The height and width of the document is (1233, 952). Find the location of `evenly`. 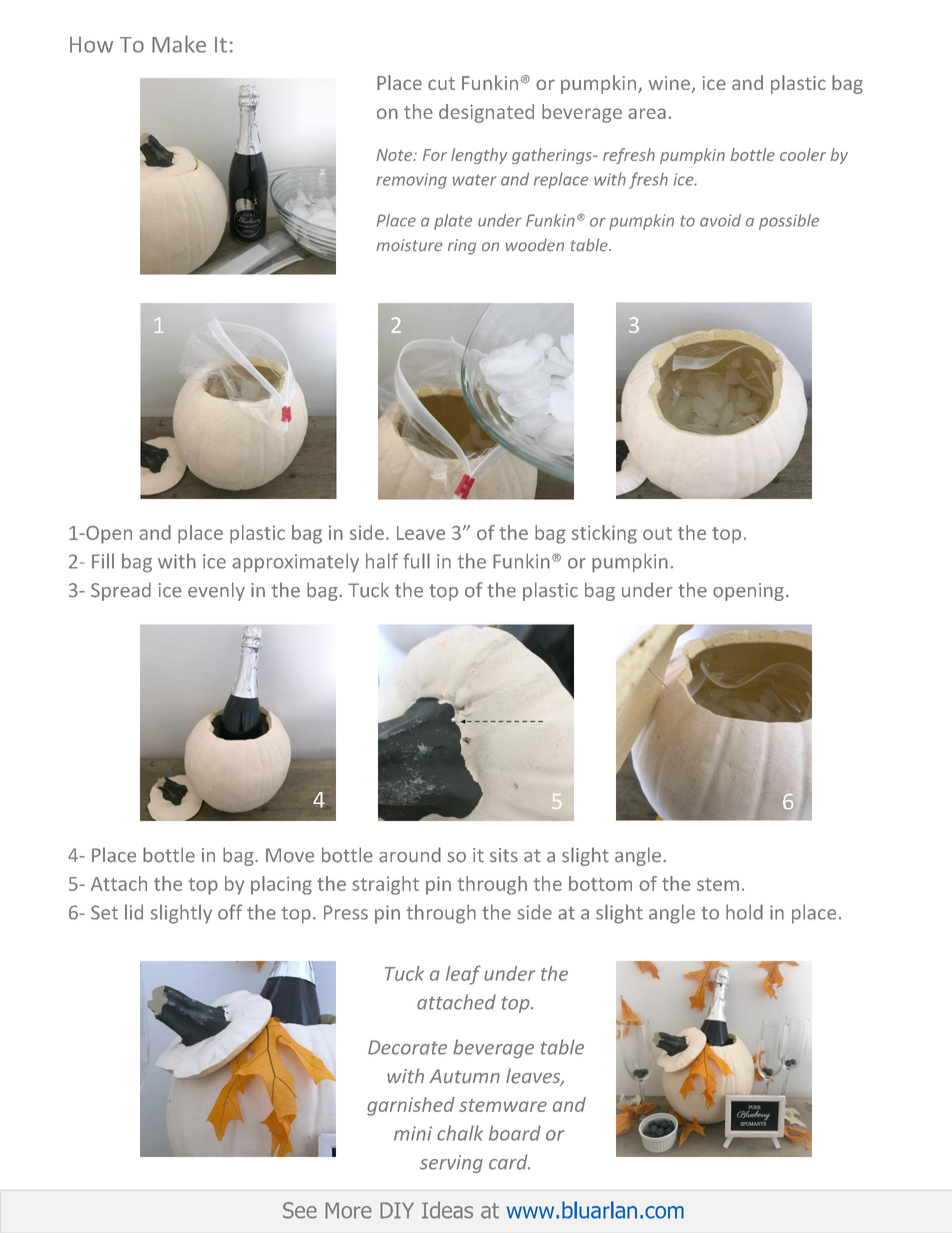

evenly is located at coordinates (216, 591).
